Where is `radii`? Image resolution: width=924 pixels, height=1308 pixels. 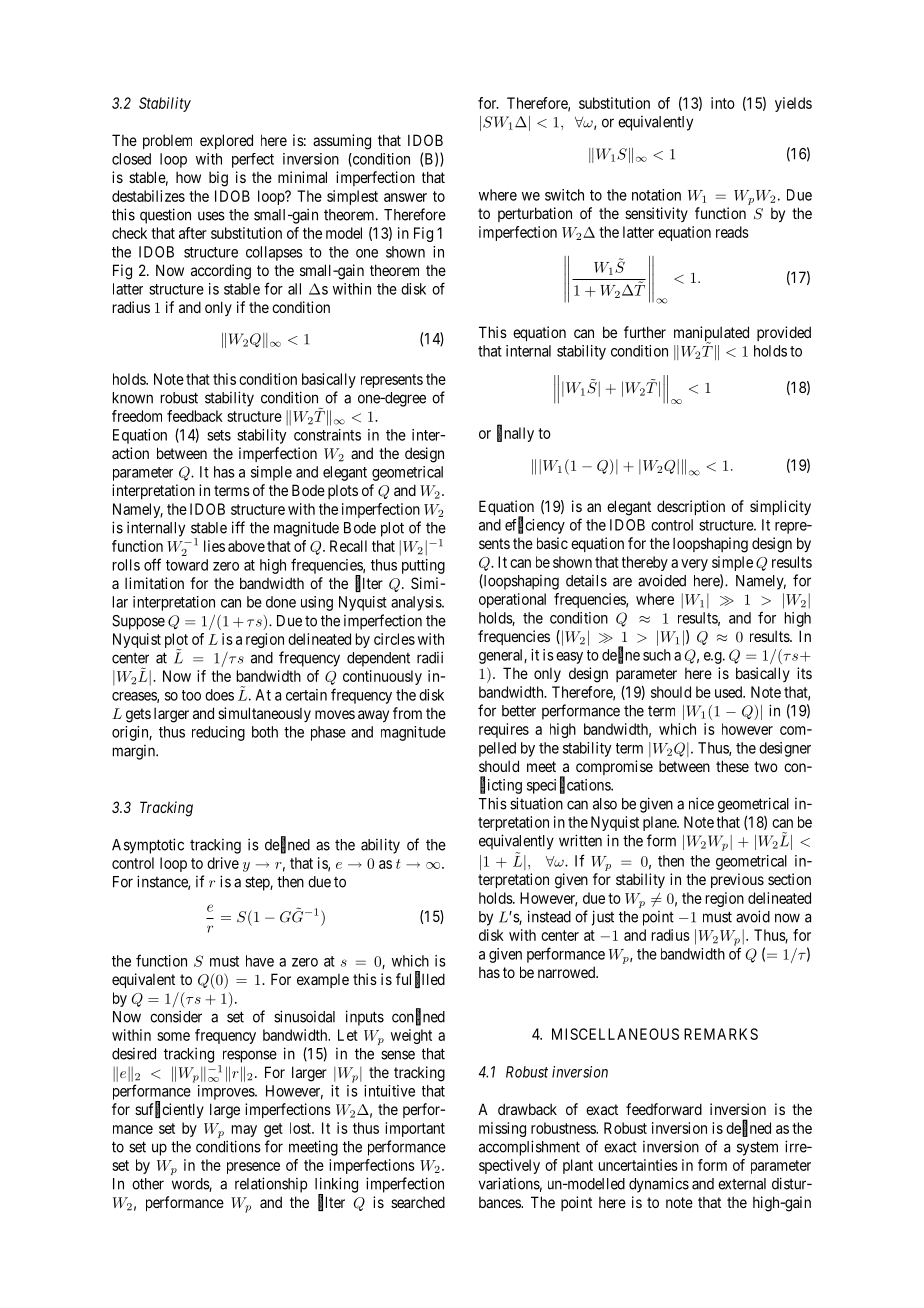 radii is located at coordinates (430, 657).
